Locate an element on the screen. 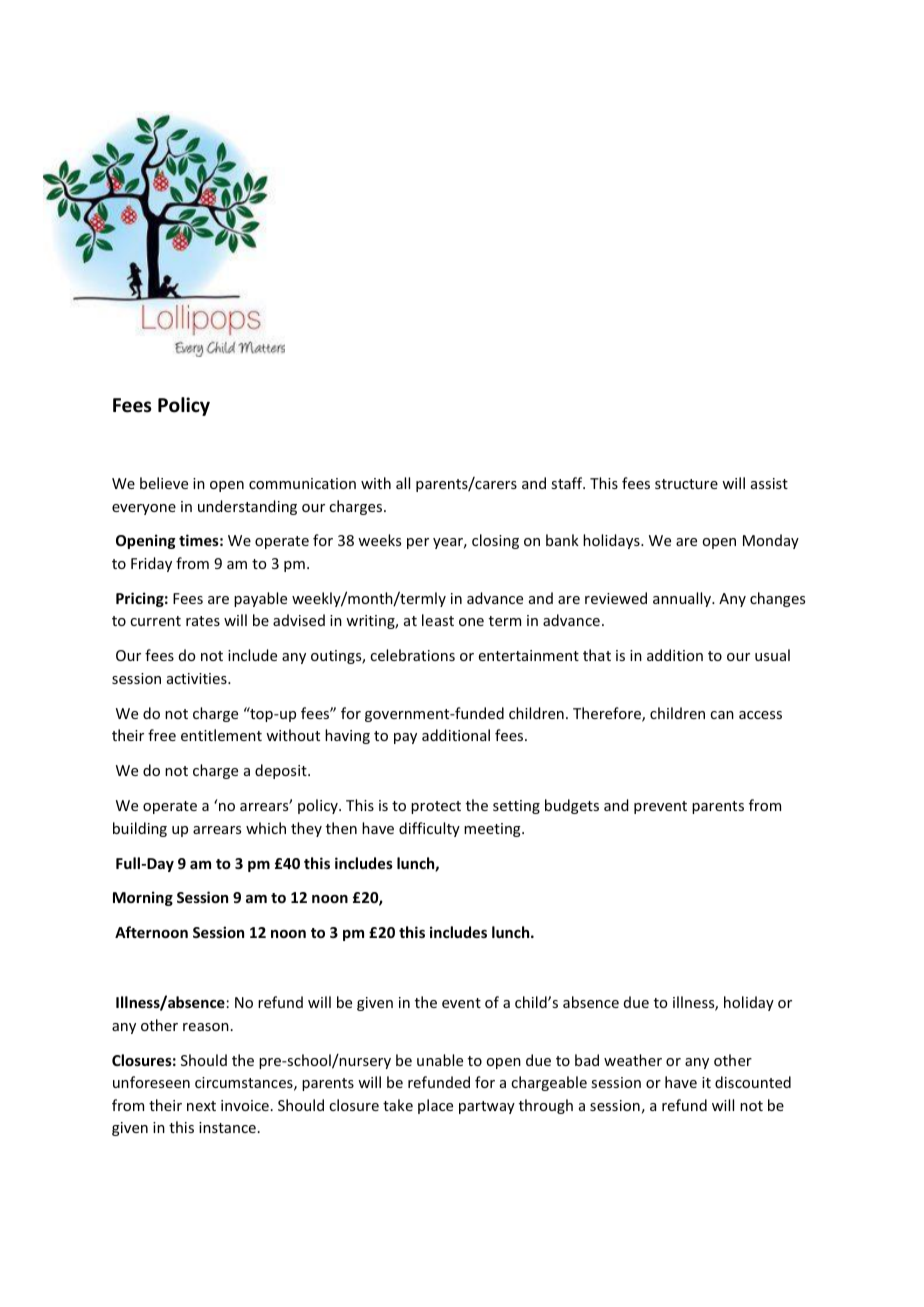 Image resolution: width=924 pixels, height=1307 pixels. understanding is located at coordinates (247, 507).
